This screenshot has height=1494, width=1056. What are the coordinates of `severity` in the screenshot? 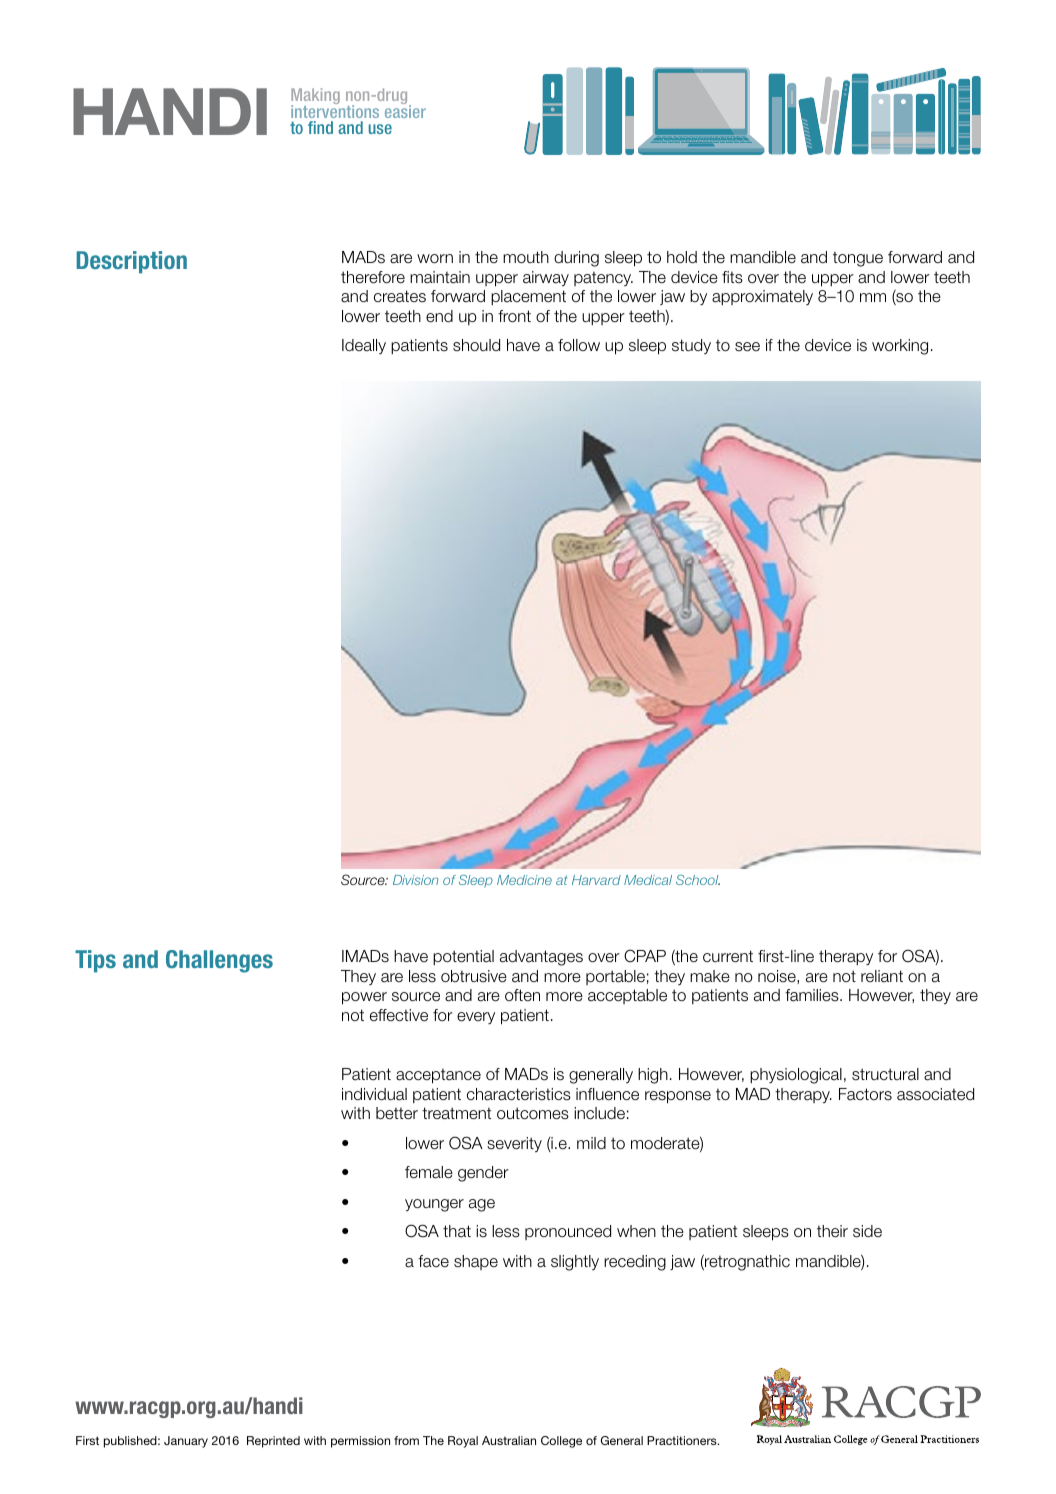 It's located at (514, 1144).
